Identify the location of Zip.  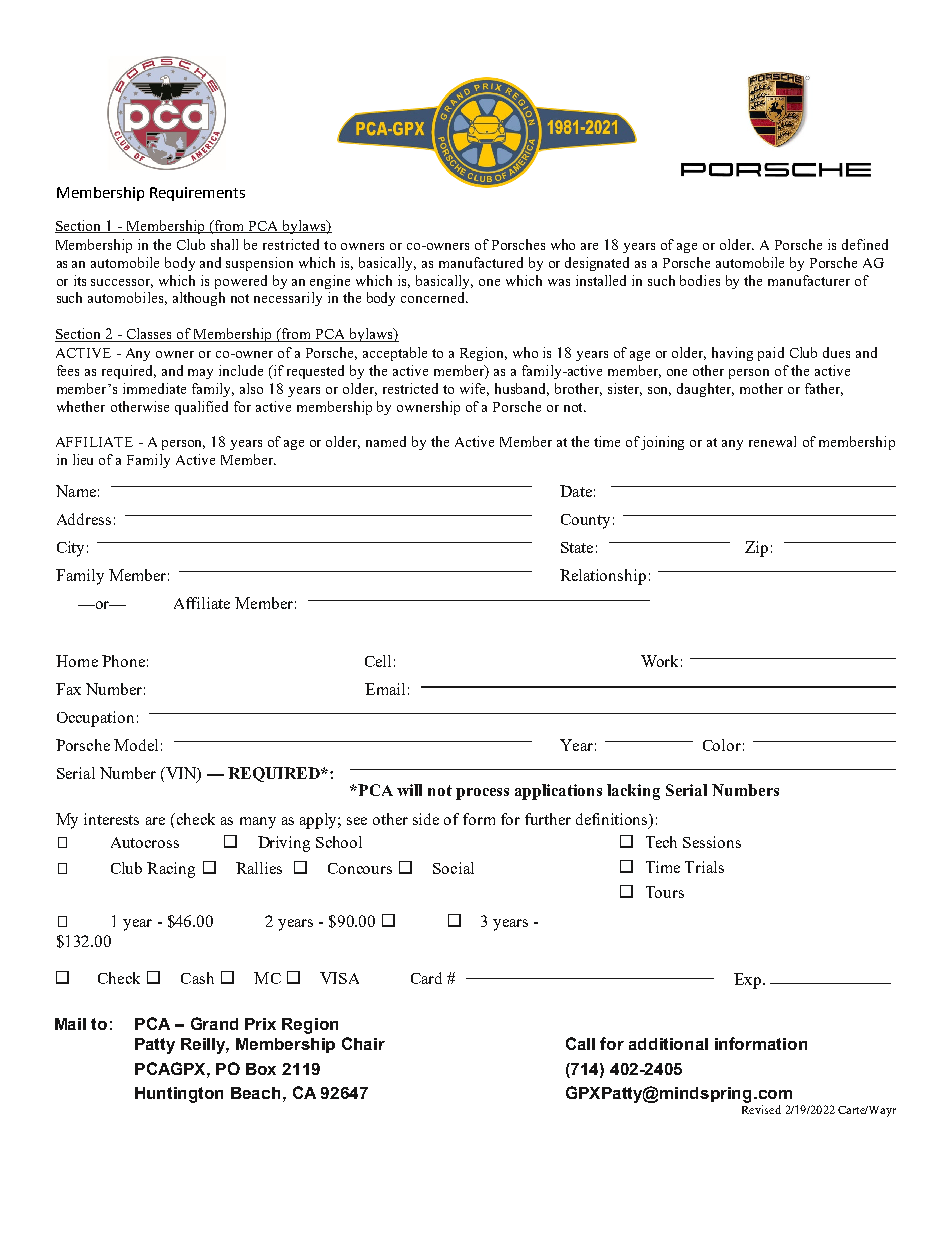
(756, 549).
